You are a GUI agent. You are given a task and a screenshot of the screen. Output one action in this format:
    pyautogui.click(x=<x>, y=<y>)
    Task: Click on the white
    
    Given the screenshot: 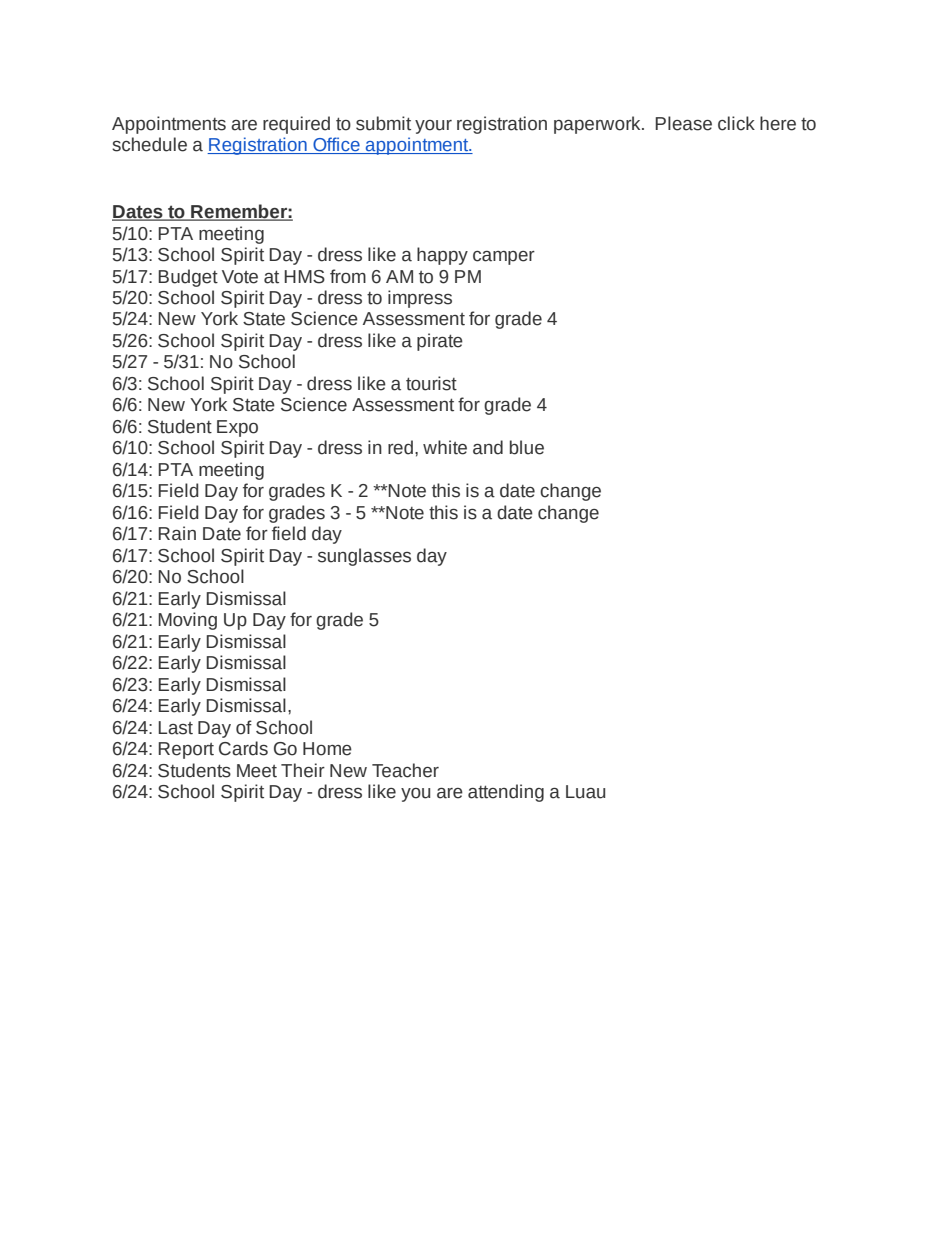 What is the action you would take?
    pyautogui.click(x=445, y=447)
